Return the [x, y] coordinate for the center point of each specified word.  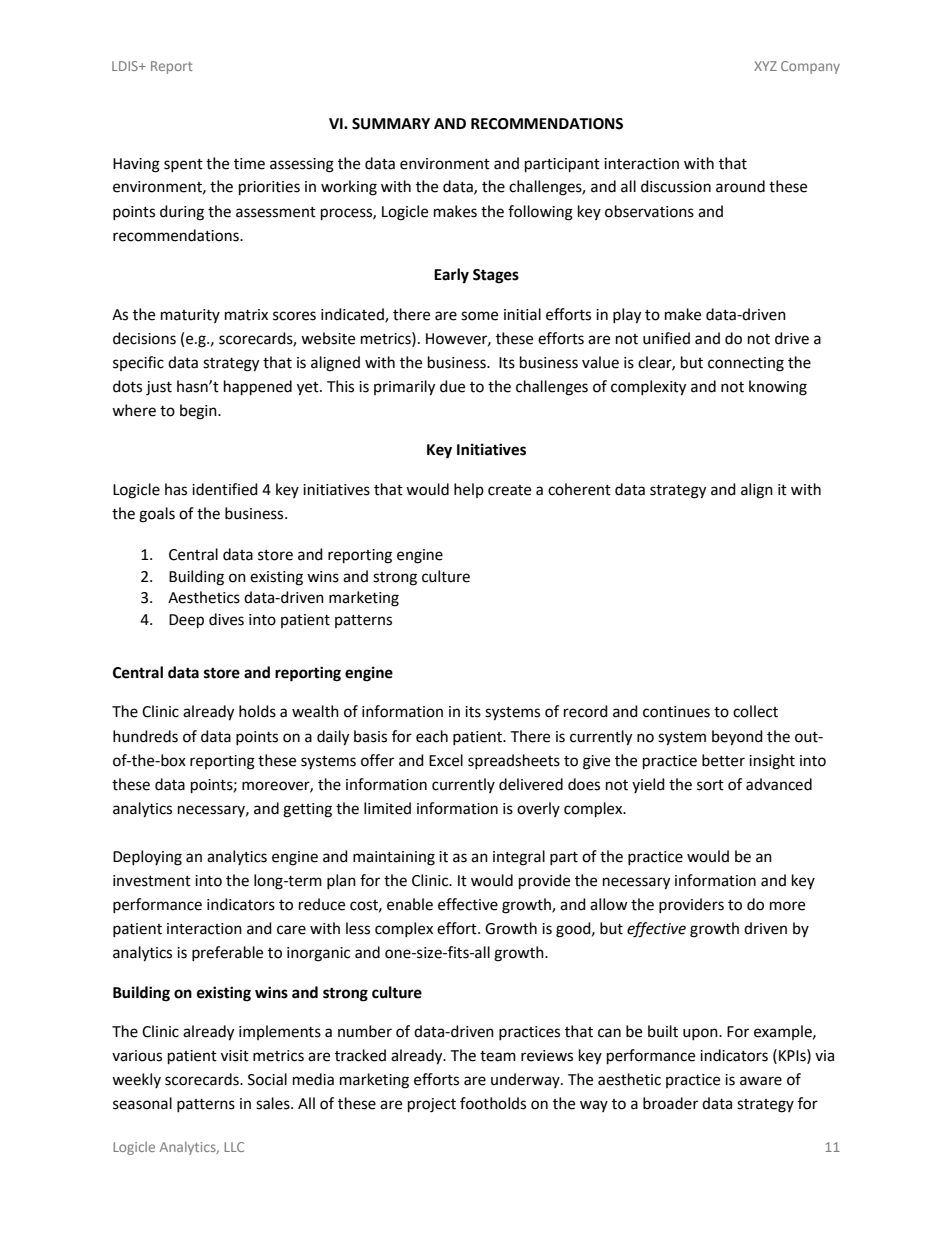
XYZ [765, 66]
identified [225, 489]
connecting [746, 364]
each [432, 736]
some [479, 316]
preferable [227, 953]
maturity [190, 316]
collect [755, 711]
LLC [234, 1147]
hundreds [145, 736]
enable [410, 904]
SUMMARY [391, 124]
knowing [778, 388]
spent [183, 165]
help [469, 490]
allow [609, 904]
